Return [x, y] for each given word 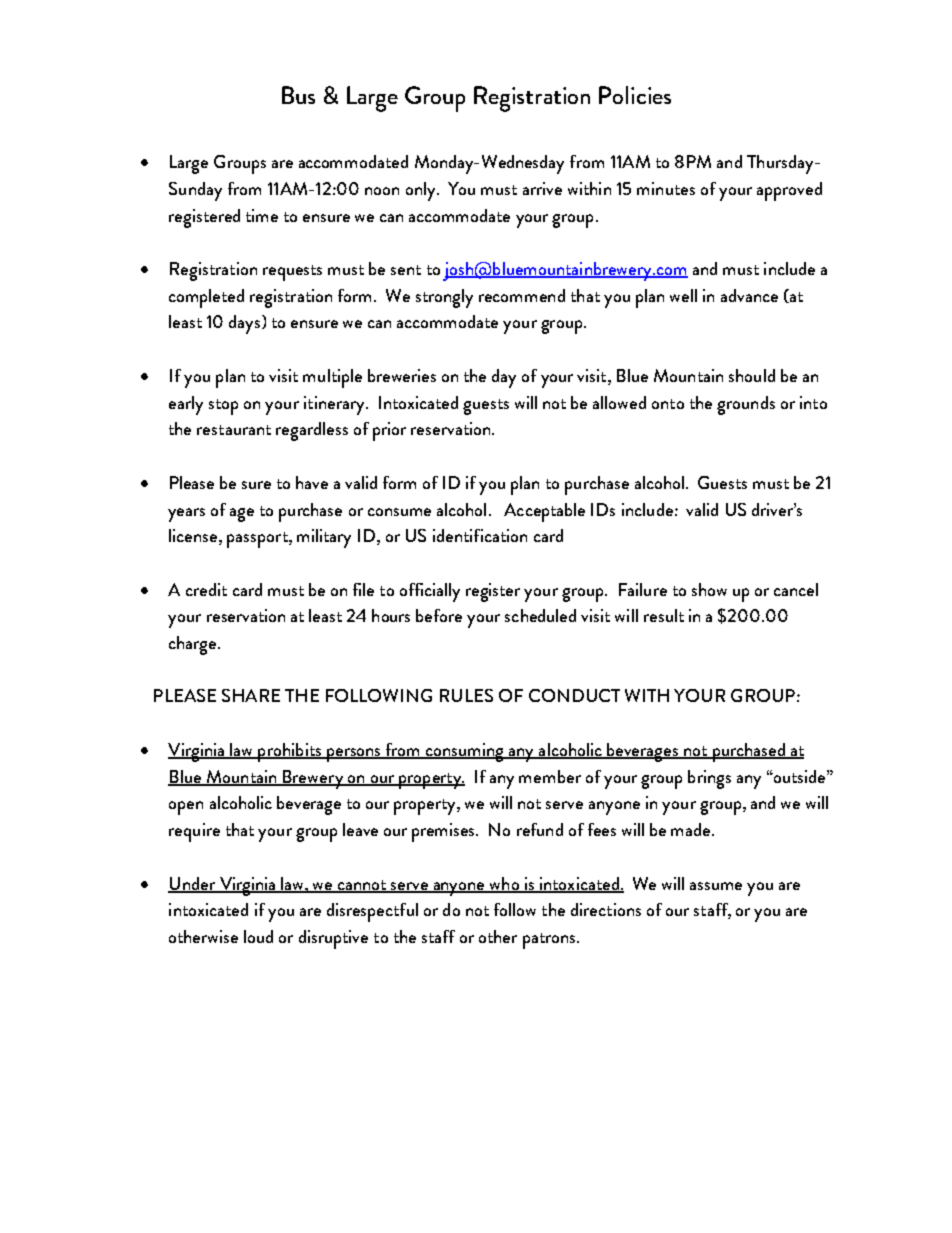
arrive [542, 188]
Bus [298, 95]
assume [716, 886]
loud [258, 936]
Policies [635, 95]
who [504, 884]
